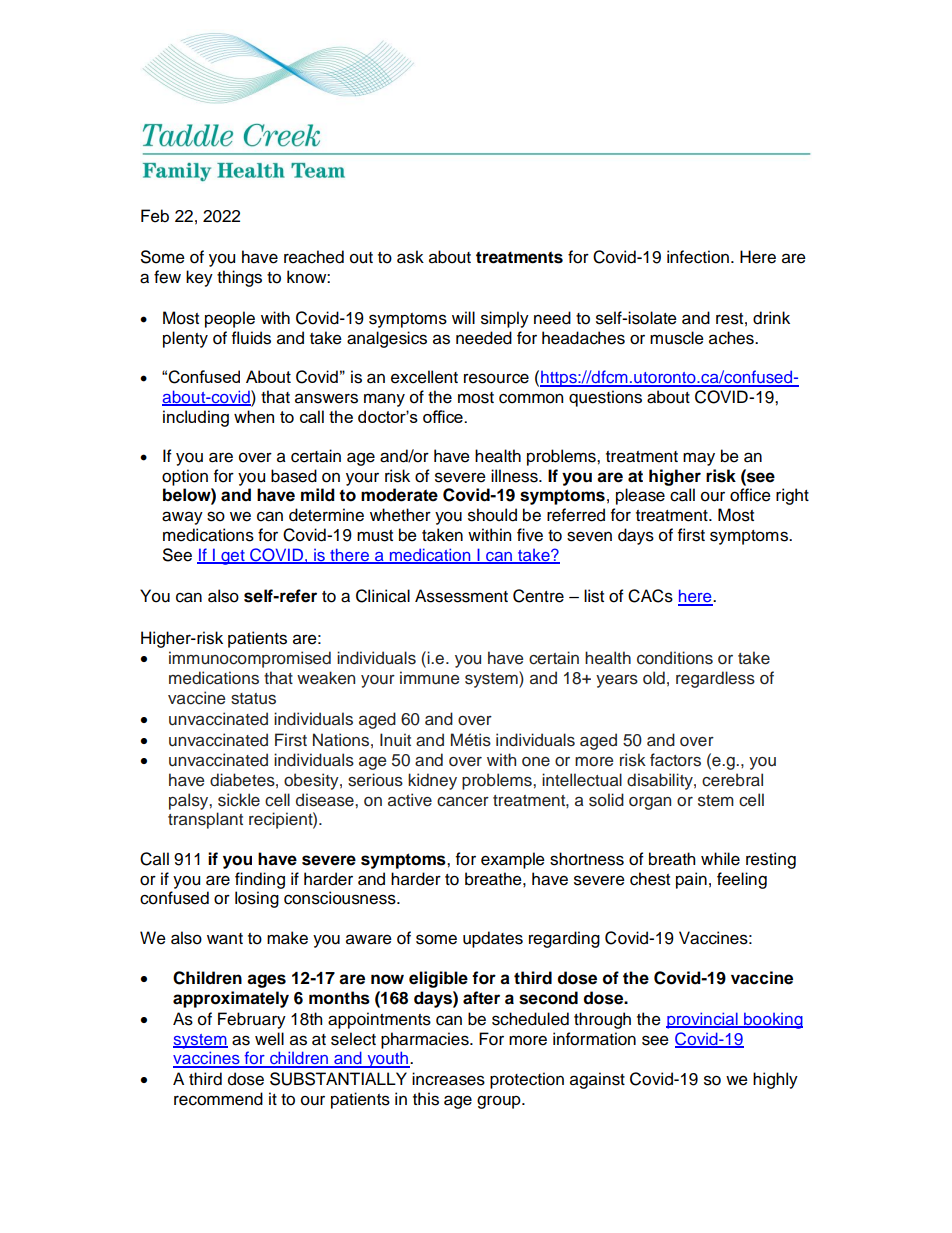  What do you see at coordinates (233, 557) in the screenshot?
I see `get` at bounding box center [233, 557].
